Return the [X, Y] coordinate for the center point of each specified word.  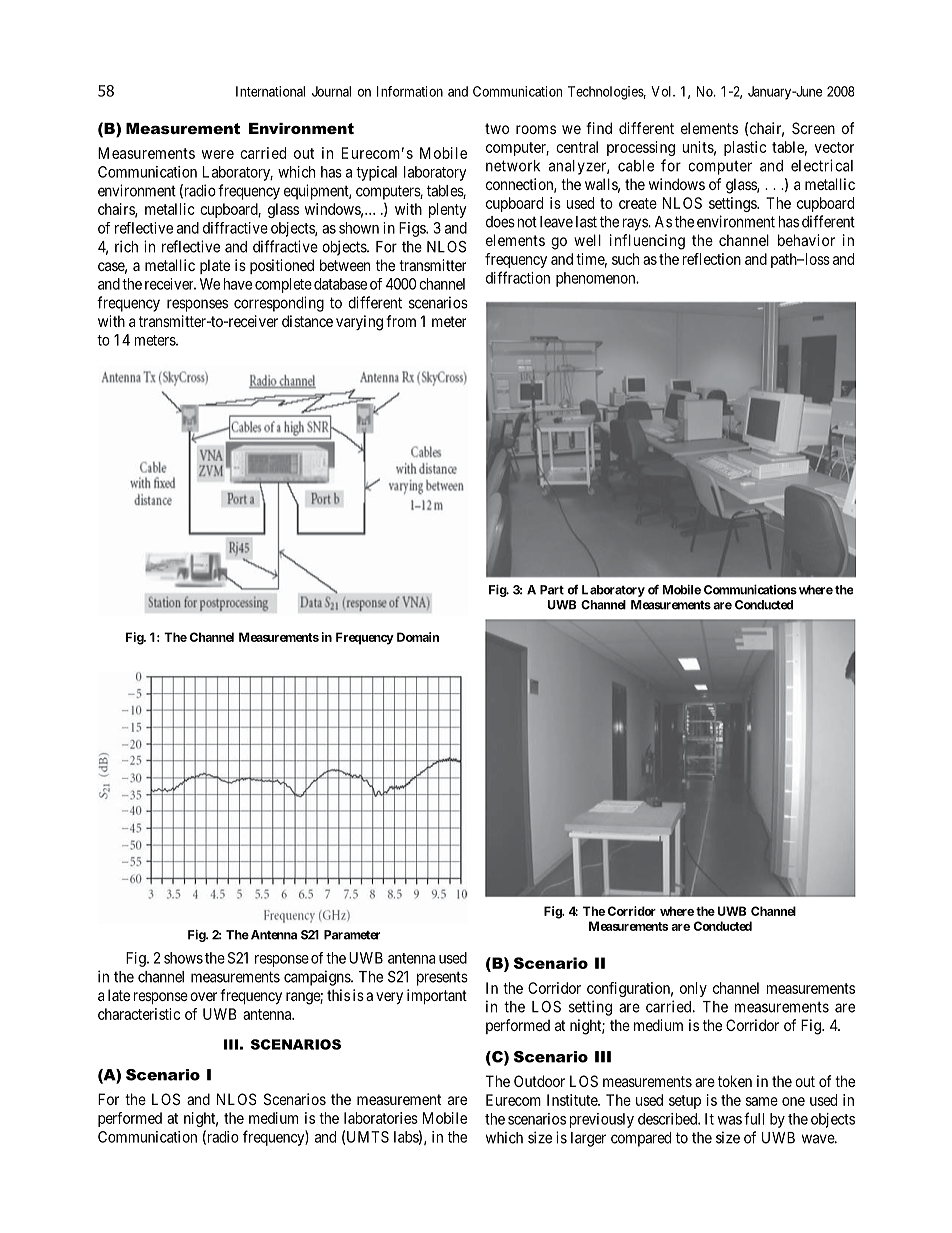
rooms [536, 129]
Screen [813, 128]
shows [183, 958]
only [693, 989]
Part [552, 590]
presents [442, 978]
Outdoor [539, 1081]
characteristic [139, 1014]
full [754, 1118]
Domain [418, 637]
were [218, 154]
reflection [712, 259]
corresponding [279, 304]
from [401, 321]
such [625, 259]
